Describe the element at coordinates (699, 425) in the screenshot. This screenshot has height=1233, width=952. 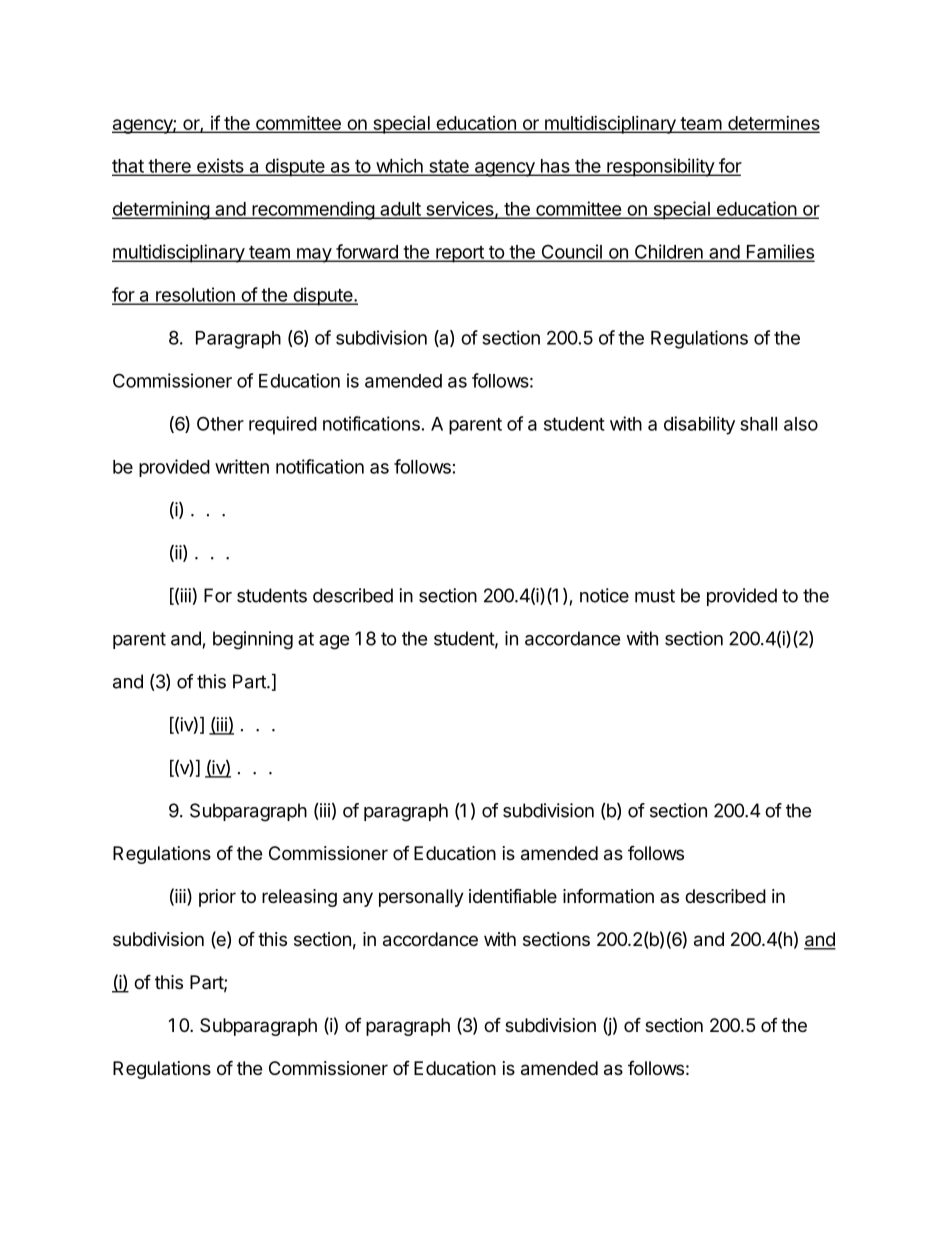
I see `disability` at that location.
